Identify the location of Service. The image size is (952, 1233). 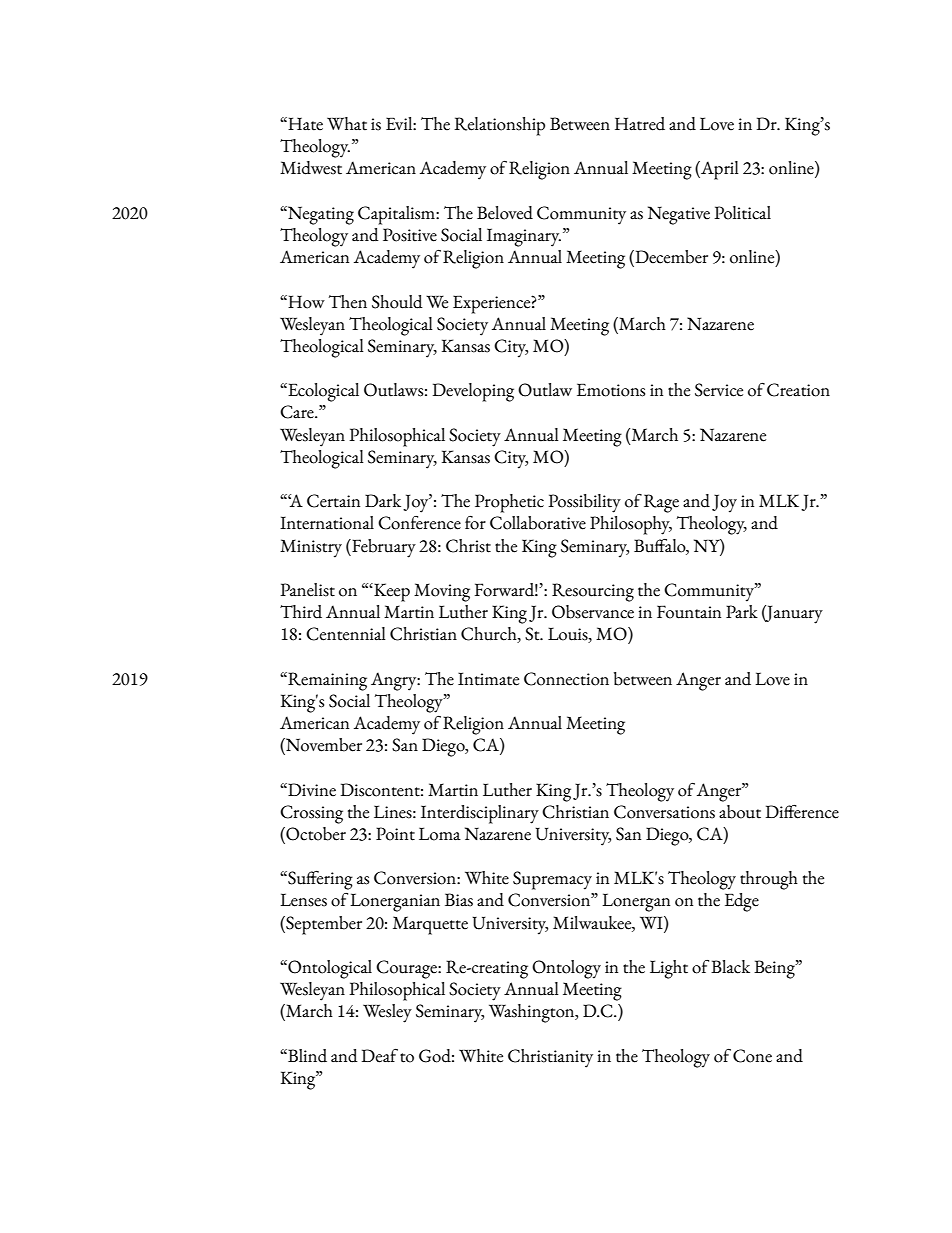
(719, 390).
